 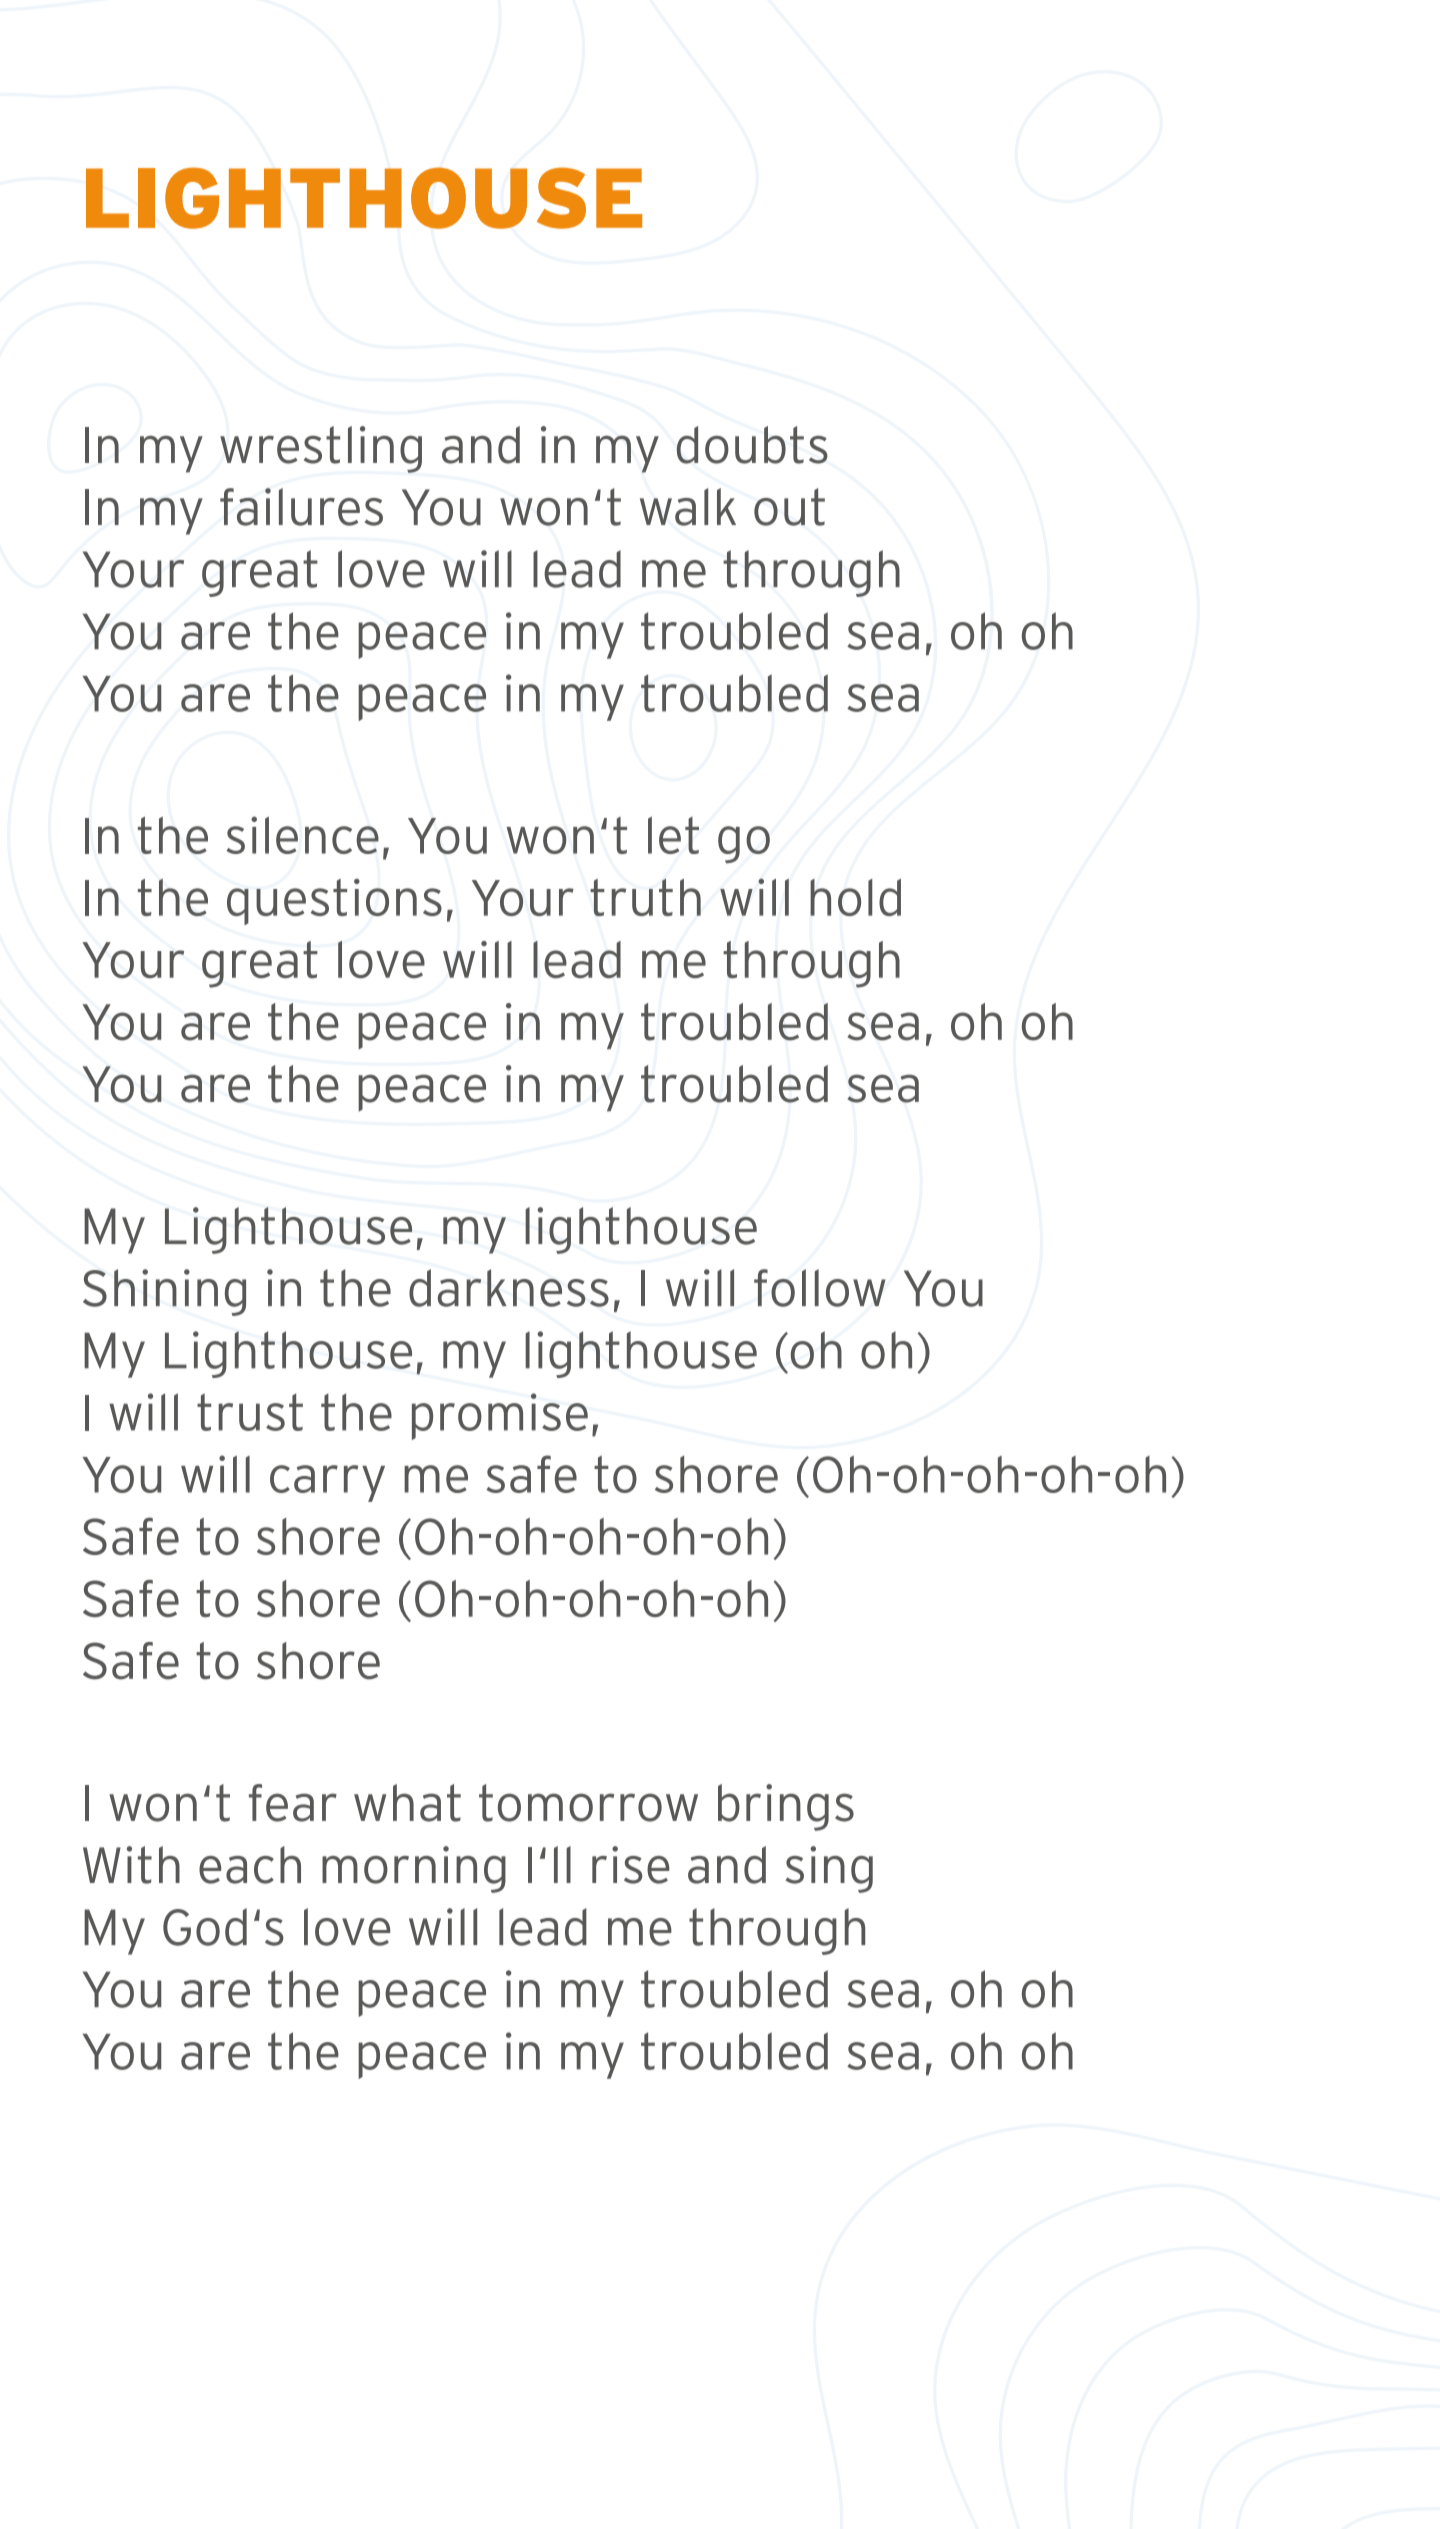 What do you see at coordinates (500, 1416) in the page?
I see `promise` at bounding box center [500, 1416].
